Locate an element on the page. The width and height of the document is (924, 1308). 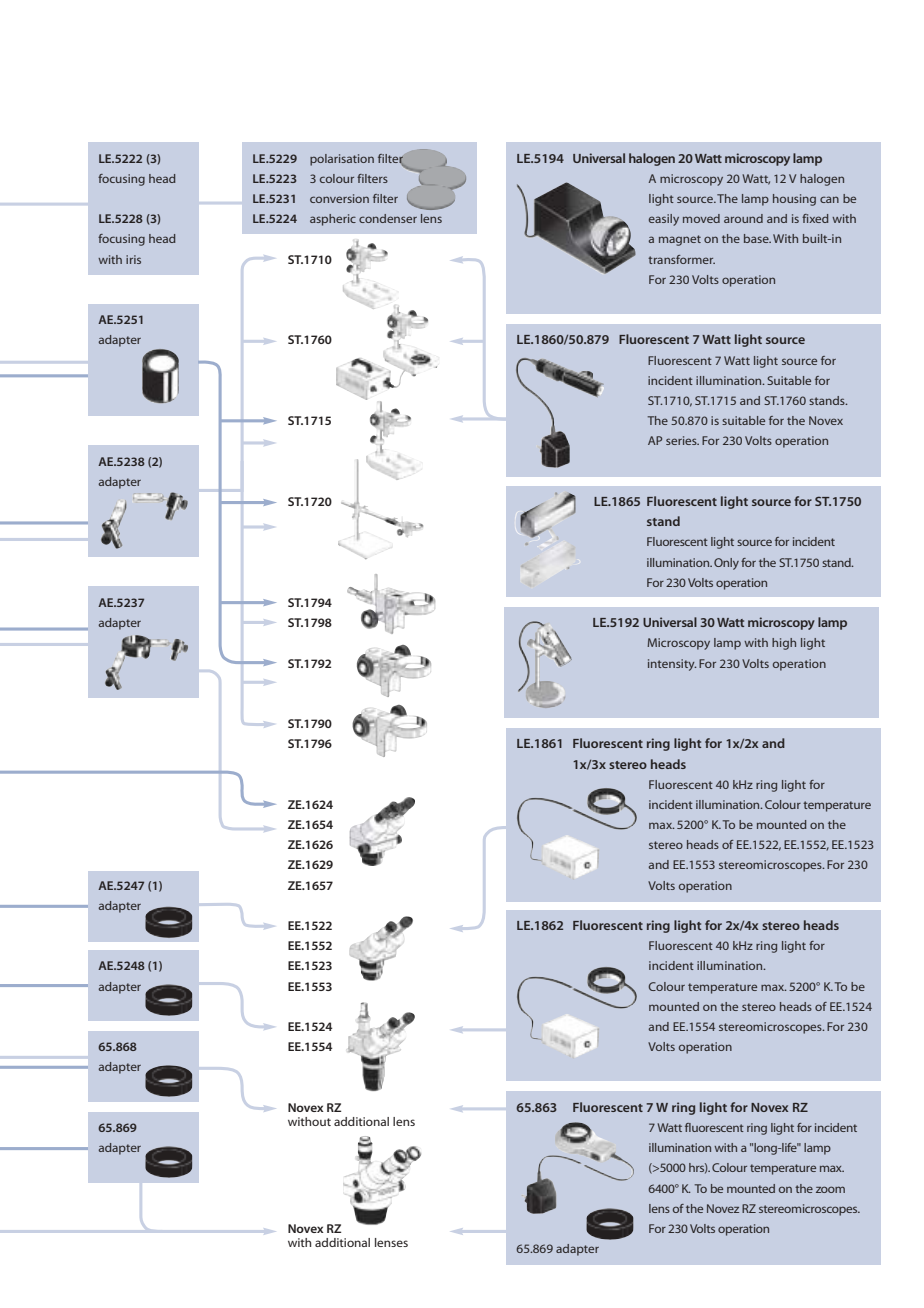
iris is located at coordinates (133, 259).
